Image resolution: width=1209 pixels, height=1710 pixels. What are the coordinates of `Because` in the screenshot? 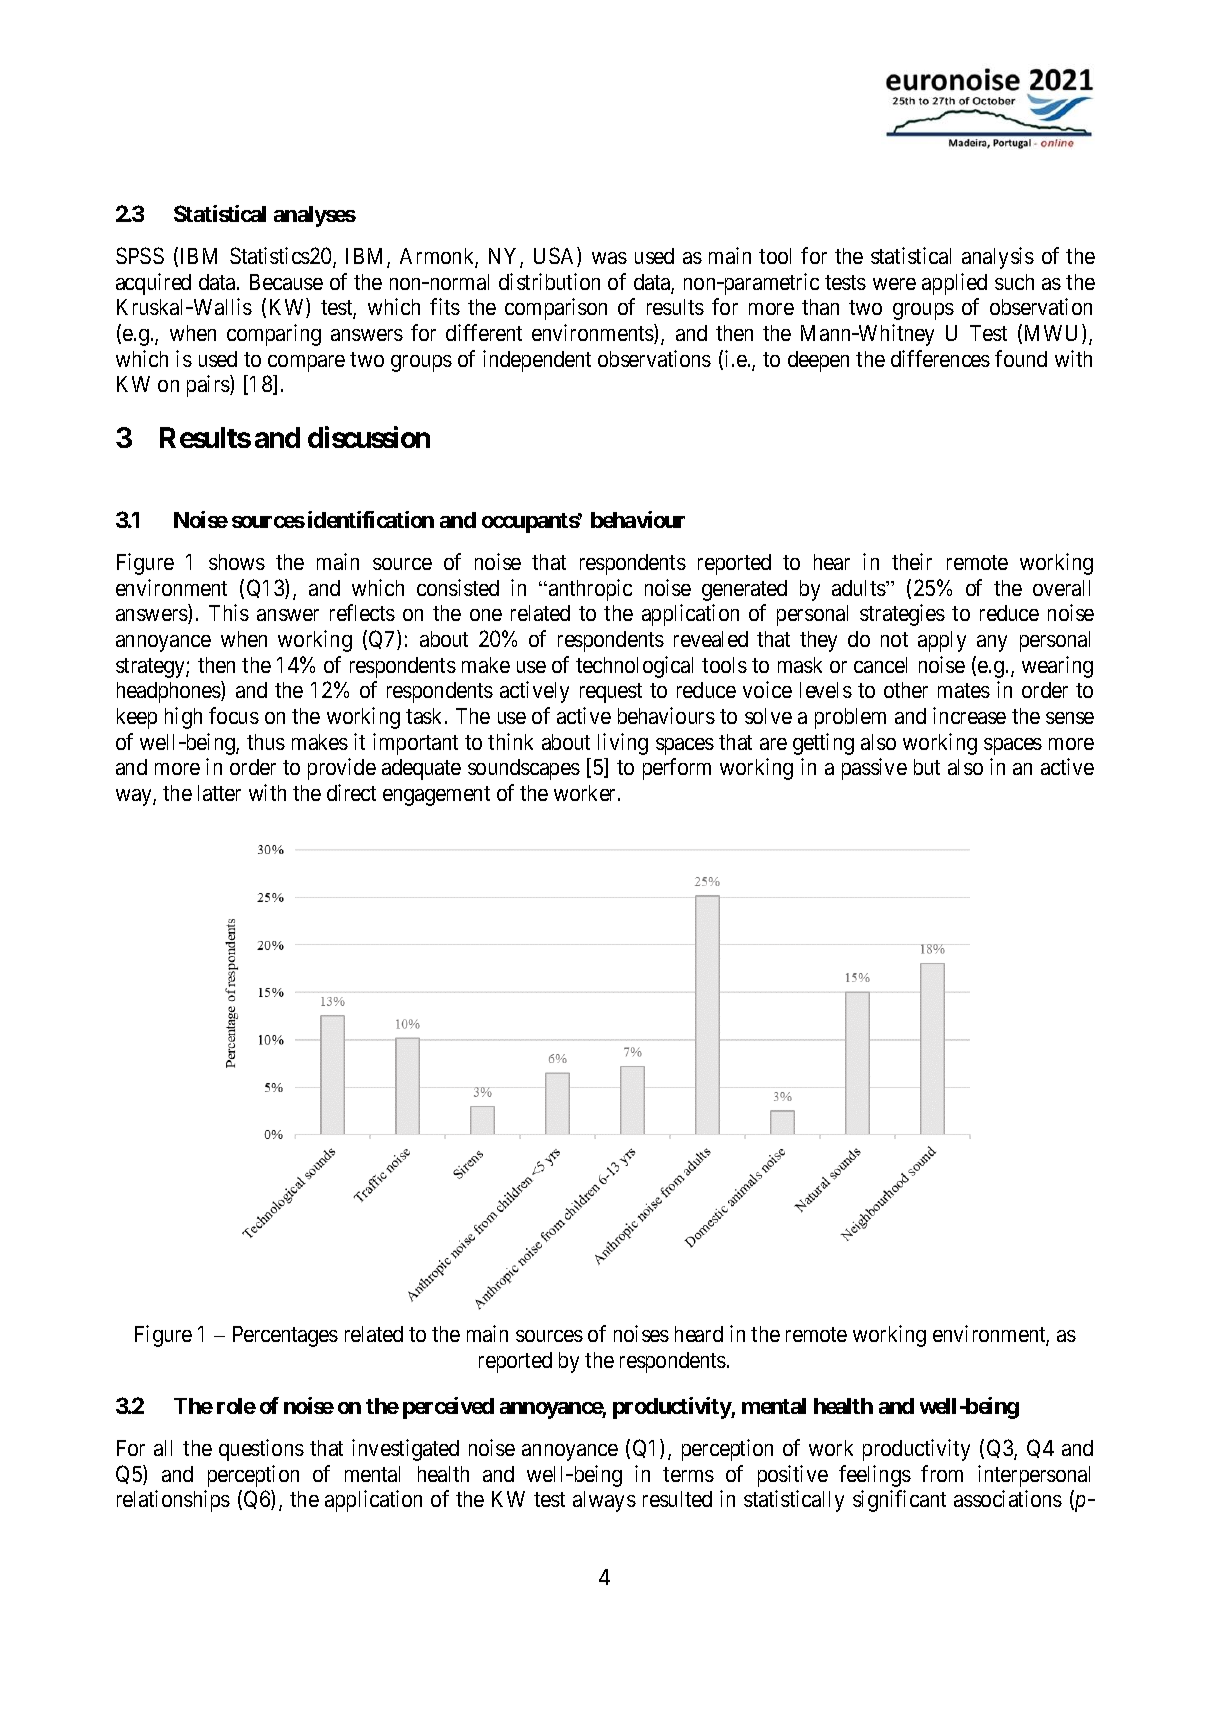 It's located at (286, 282).
